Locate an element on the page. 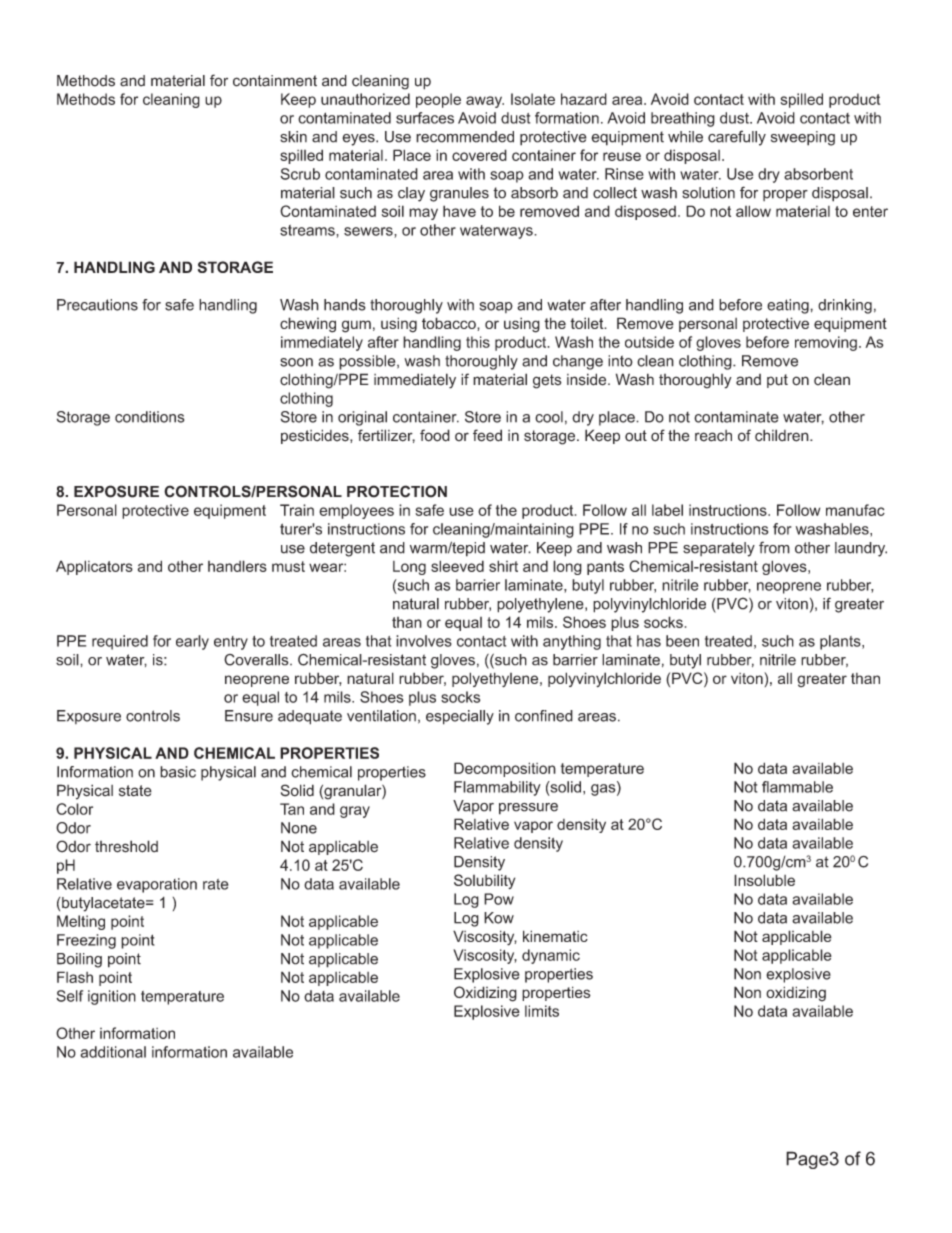  away is located at coordinates (485, 102).
